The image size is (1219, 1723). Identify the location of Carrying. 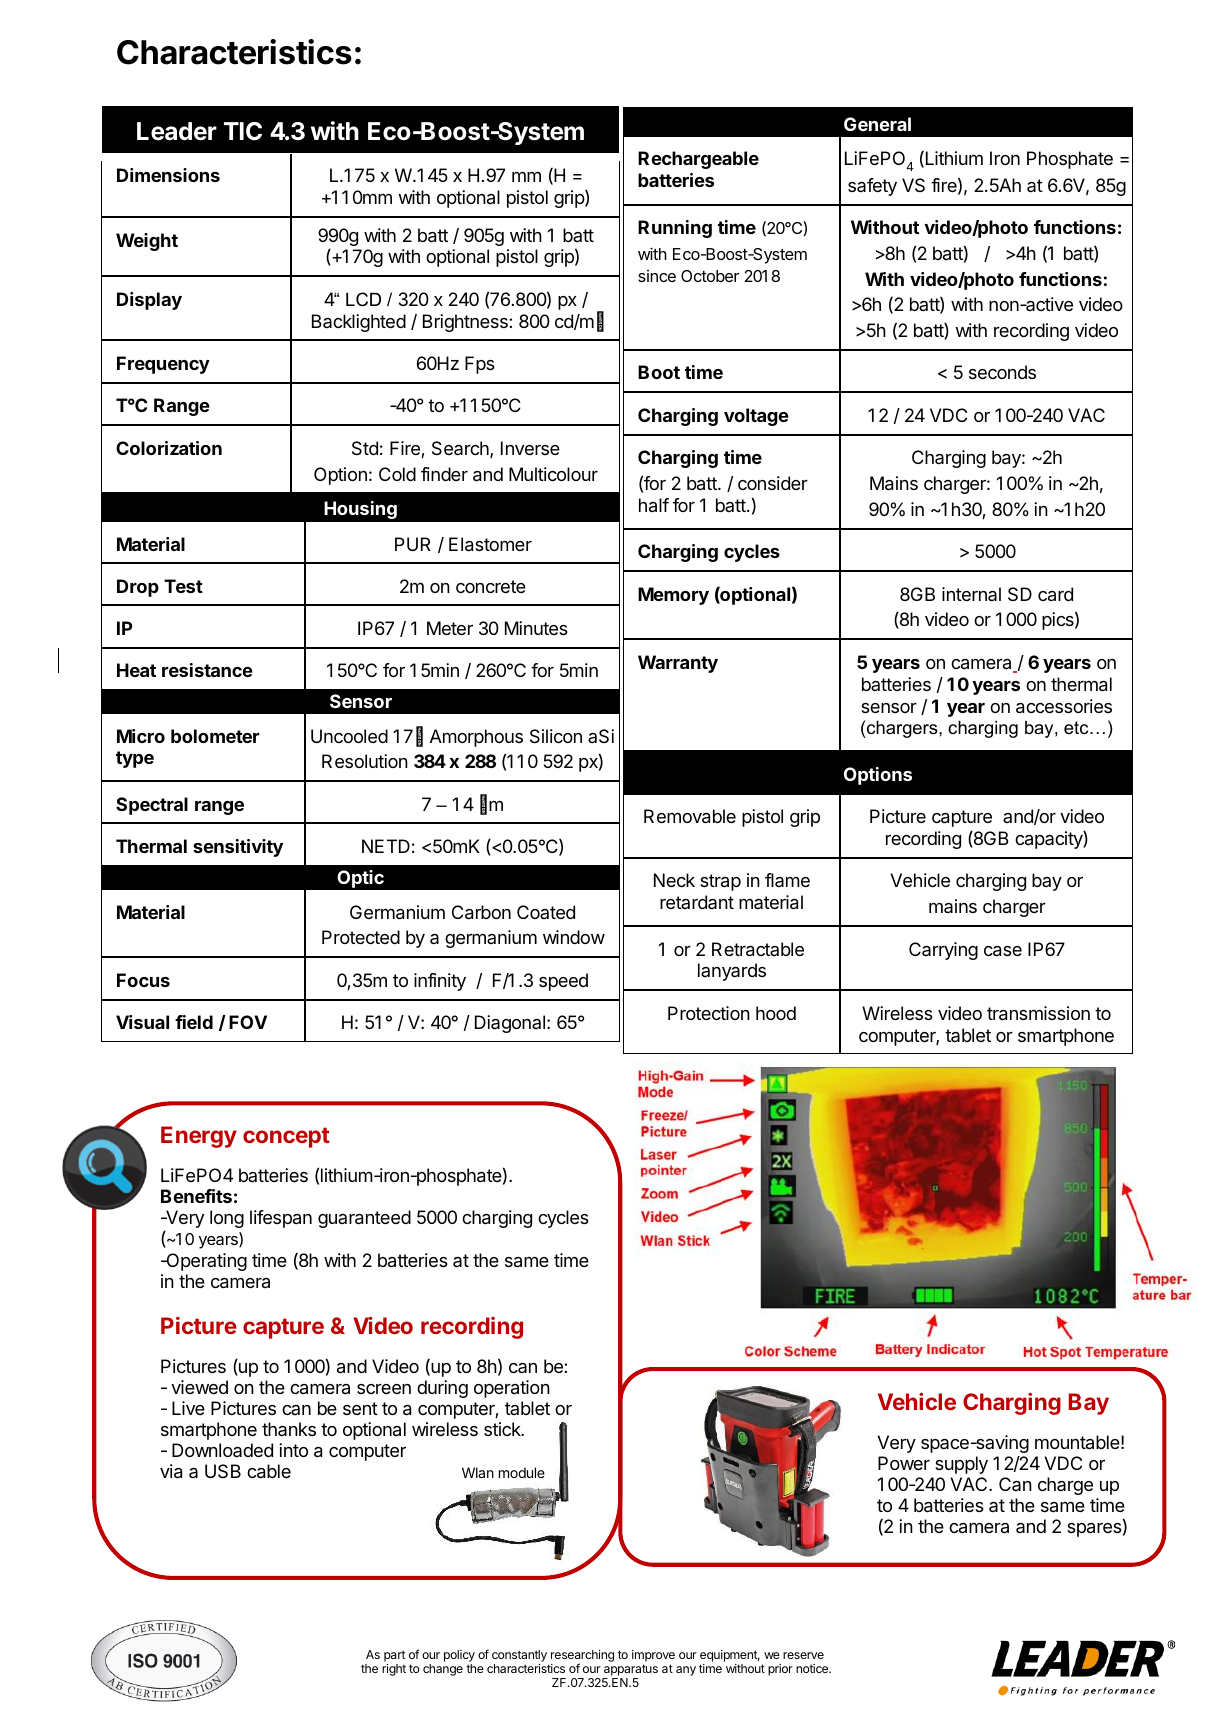
(943, 951).
